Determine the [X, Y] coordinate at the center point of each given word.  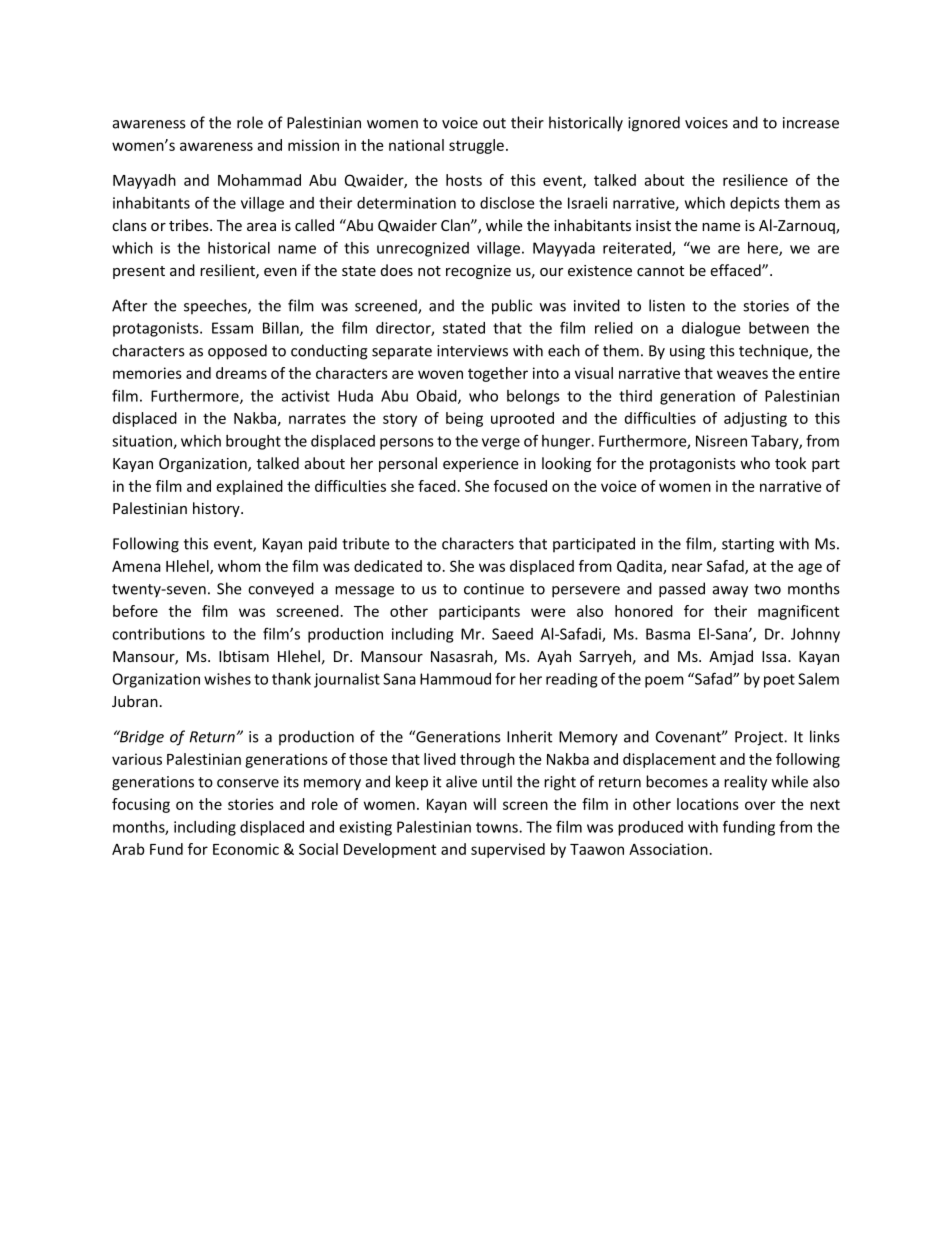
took [790, 463]
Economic [246, 849]
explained [249, 487]
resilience [755, 180]
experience [481, 465]
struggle [476, 146]
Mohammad [259, 180]
